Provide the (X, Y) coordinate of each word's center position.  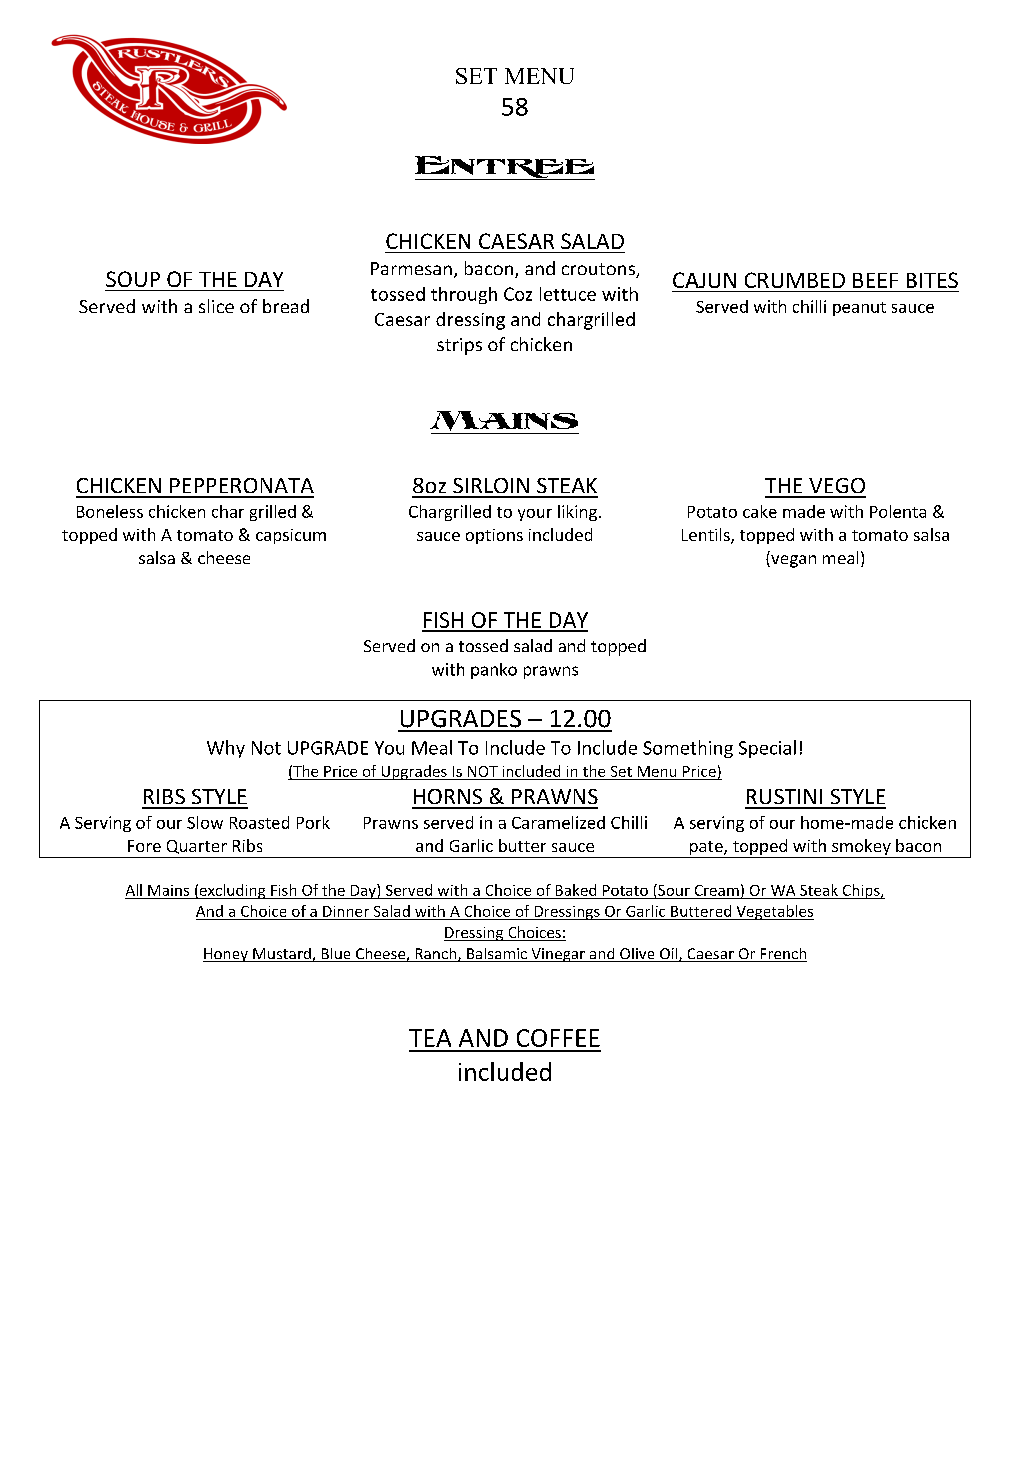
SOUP (133, 279)
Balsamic (497, 955)
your (535, 515)
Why (226, 749)
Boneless (110, 511)
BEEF (875, 280)
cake (760, 511)
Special (767, 749)
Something (688, 749)
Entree (505, 168)
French (782, 955)
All (134, 890)
